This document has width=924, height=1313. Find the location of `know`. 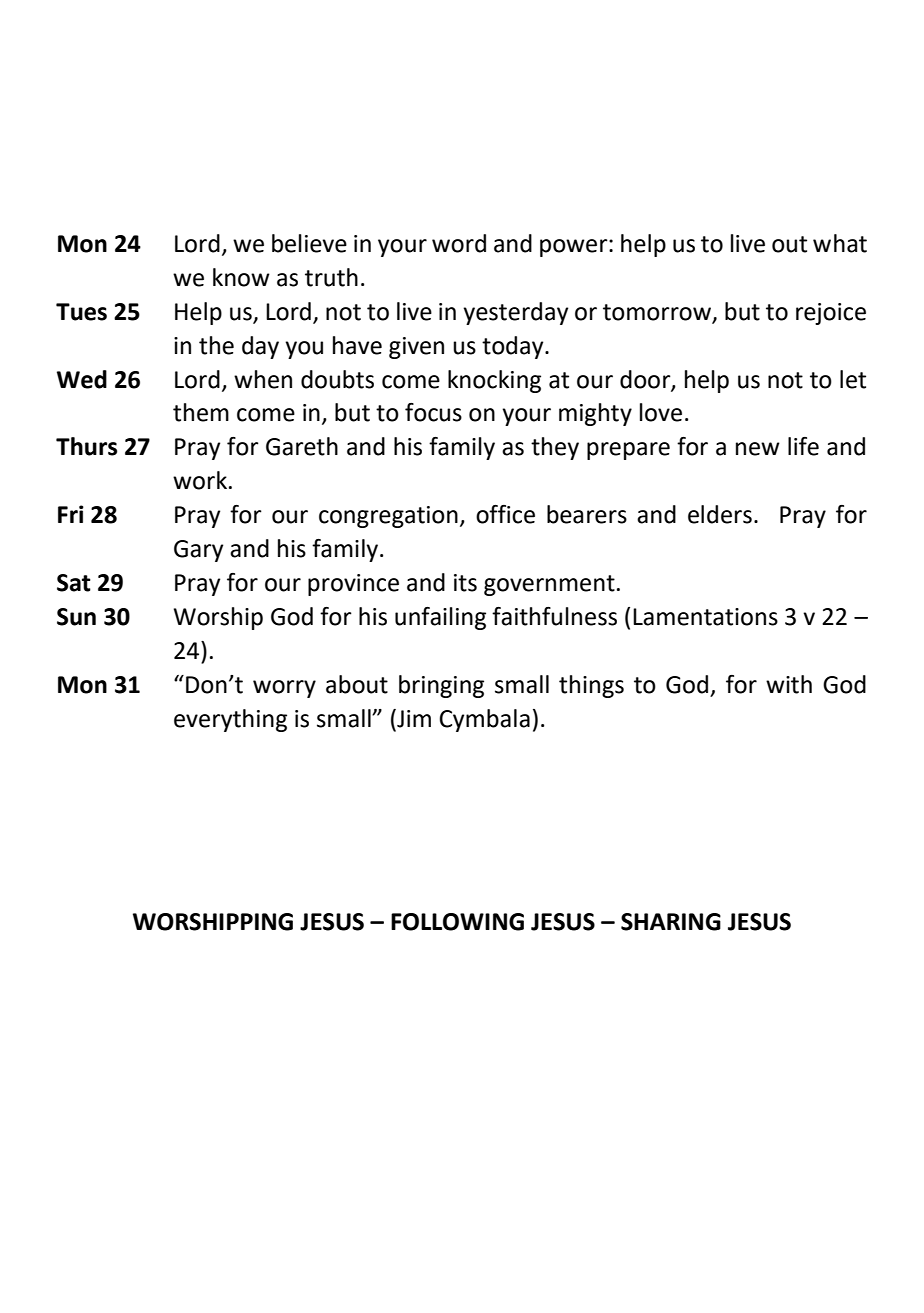

know is located at coordinates (241, 277).
